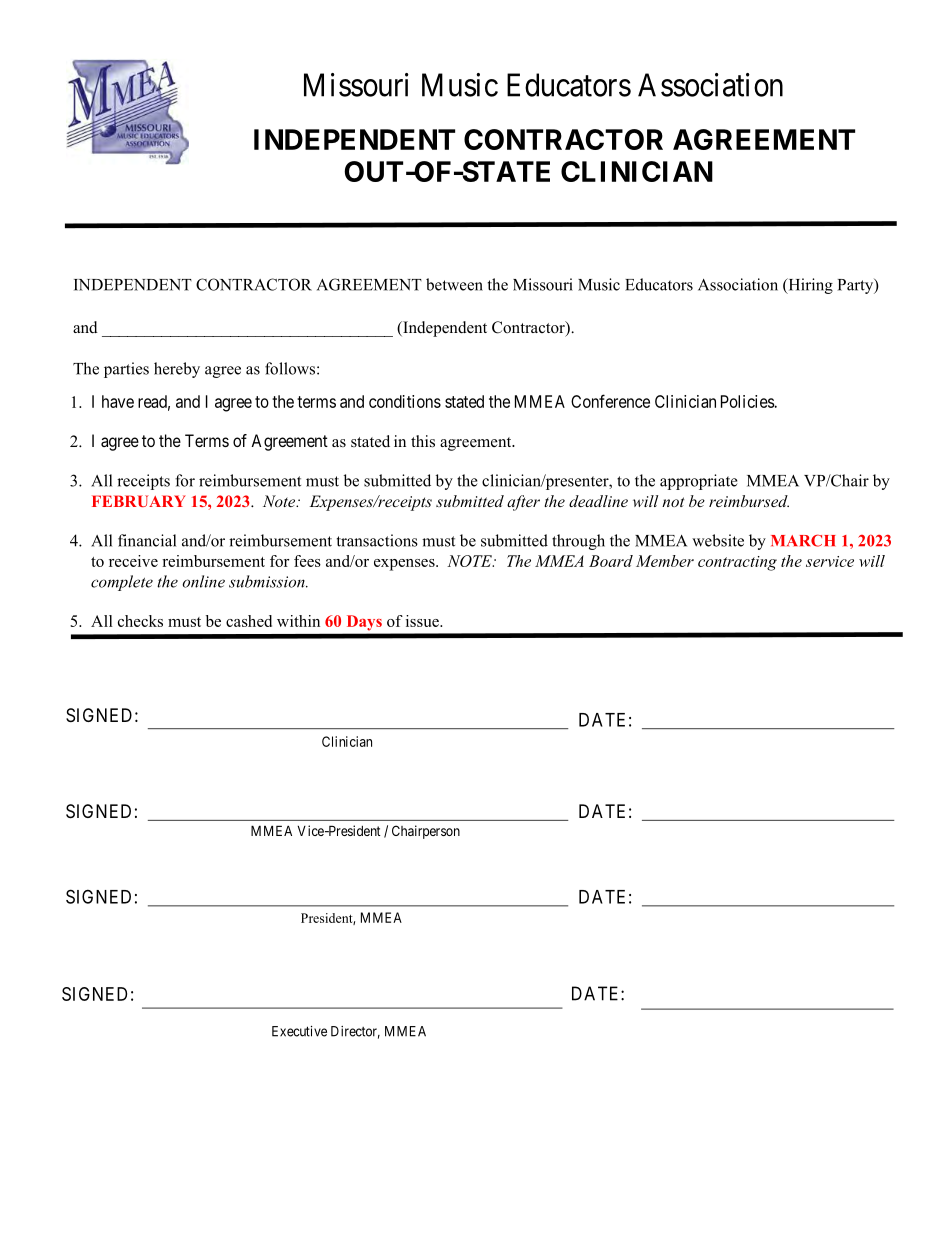 The height and width of the screenshot is (1233, 952). I want to click on Executive, so click(299, 1031).
